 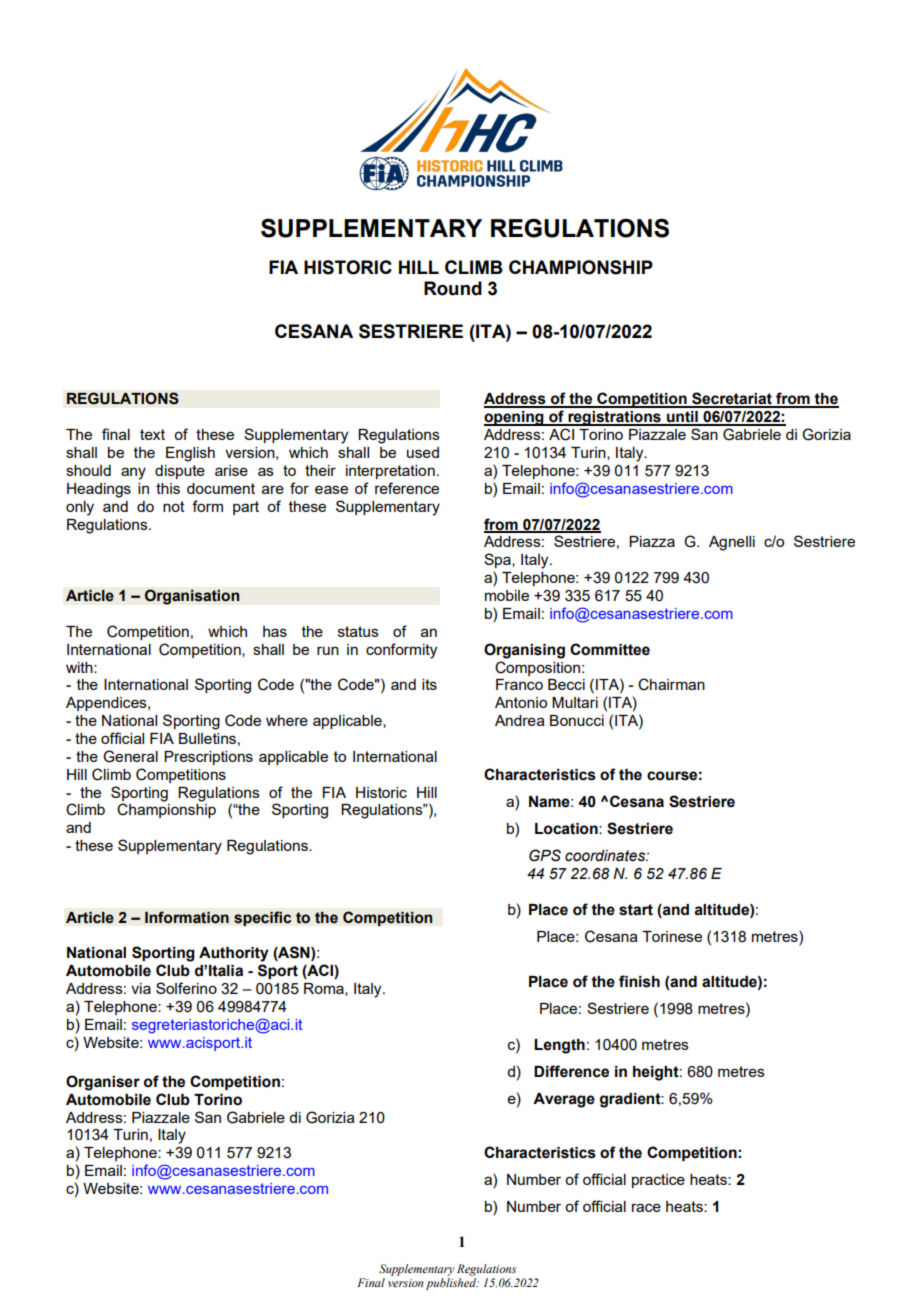 What do you see at coordinates (452, 1284) in the screenshot?
I see `published` at bounding box center [452, 1284].
